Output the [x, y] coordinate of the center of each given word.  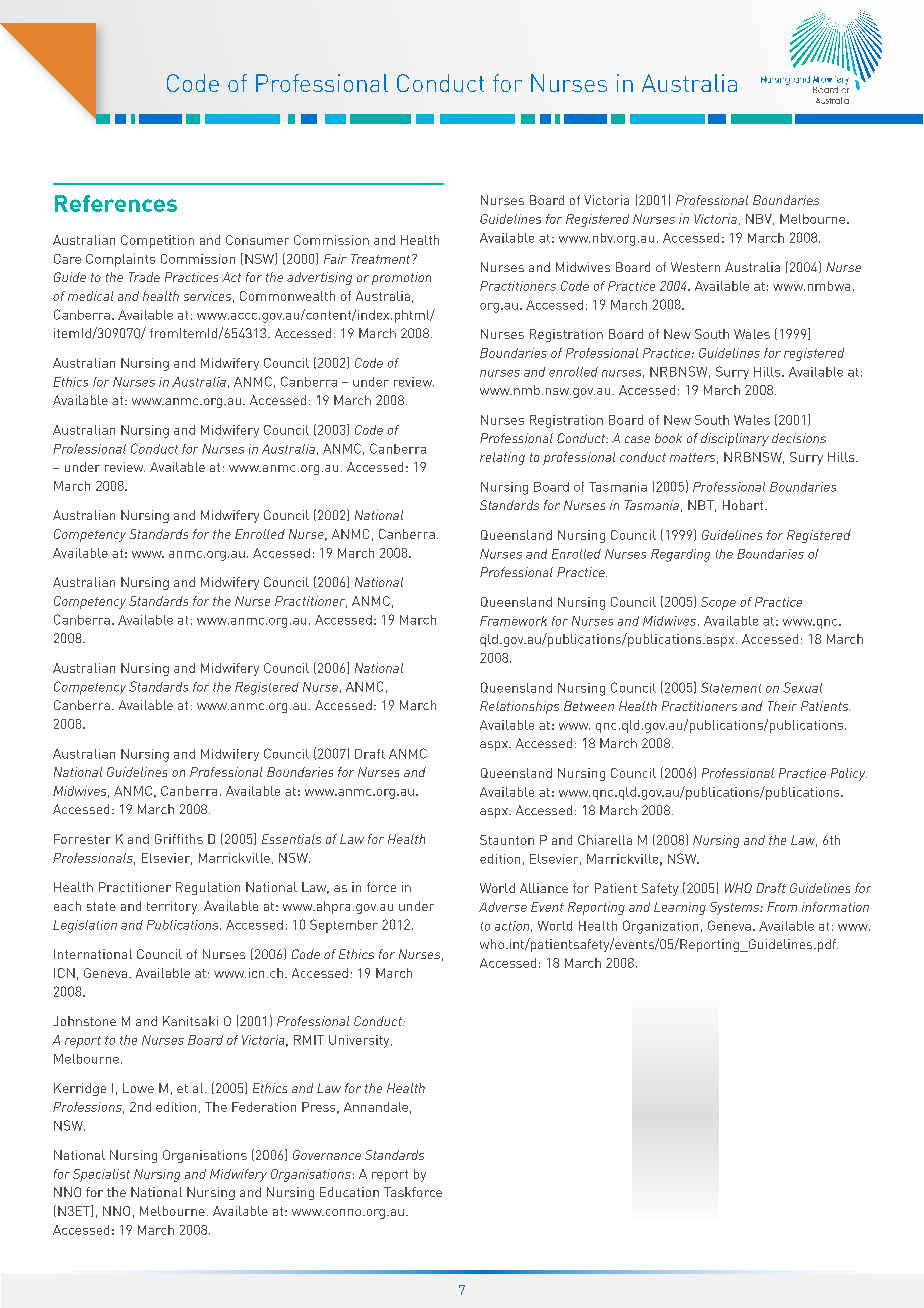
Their [782, 706]
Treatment [382, 259]
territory [173, 907]
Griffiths [179, 839]
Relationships [519, 707]
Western [695, 267]
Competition [157, 241]
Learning [680, 908]
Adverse [503, 907]
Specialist [101, 1175]
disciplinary [735, 439]
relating [502, 458]
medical [90, 296]
